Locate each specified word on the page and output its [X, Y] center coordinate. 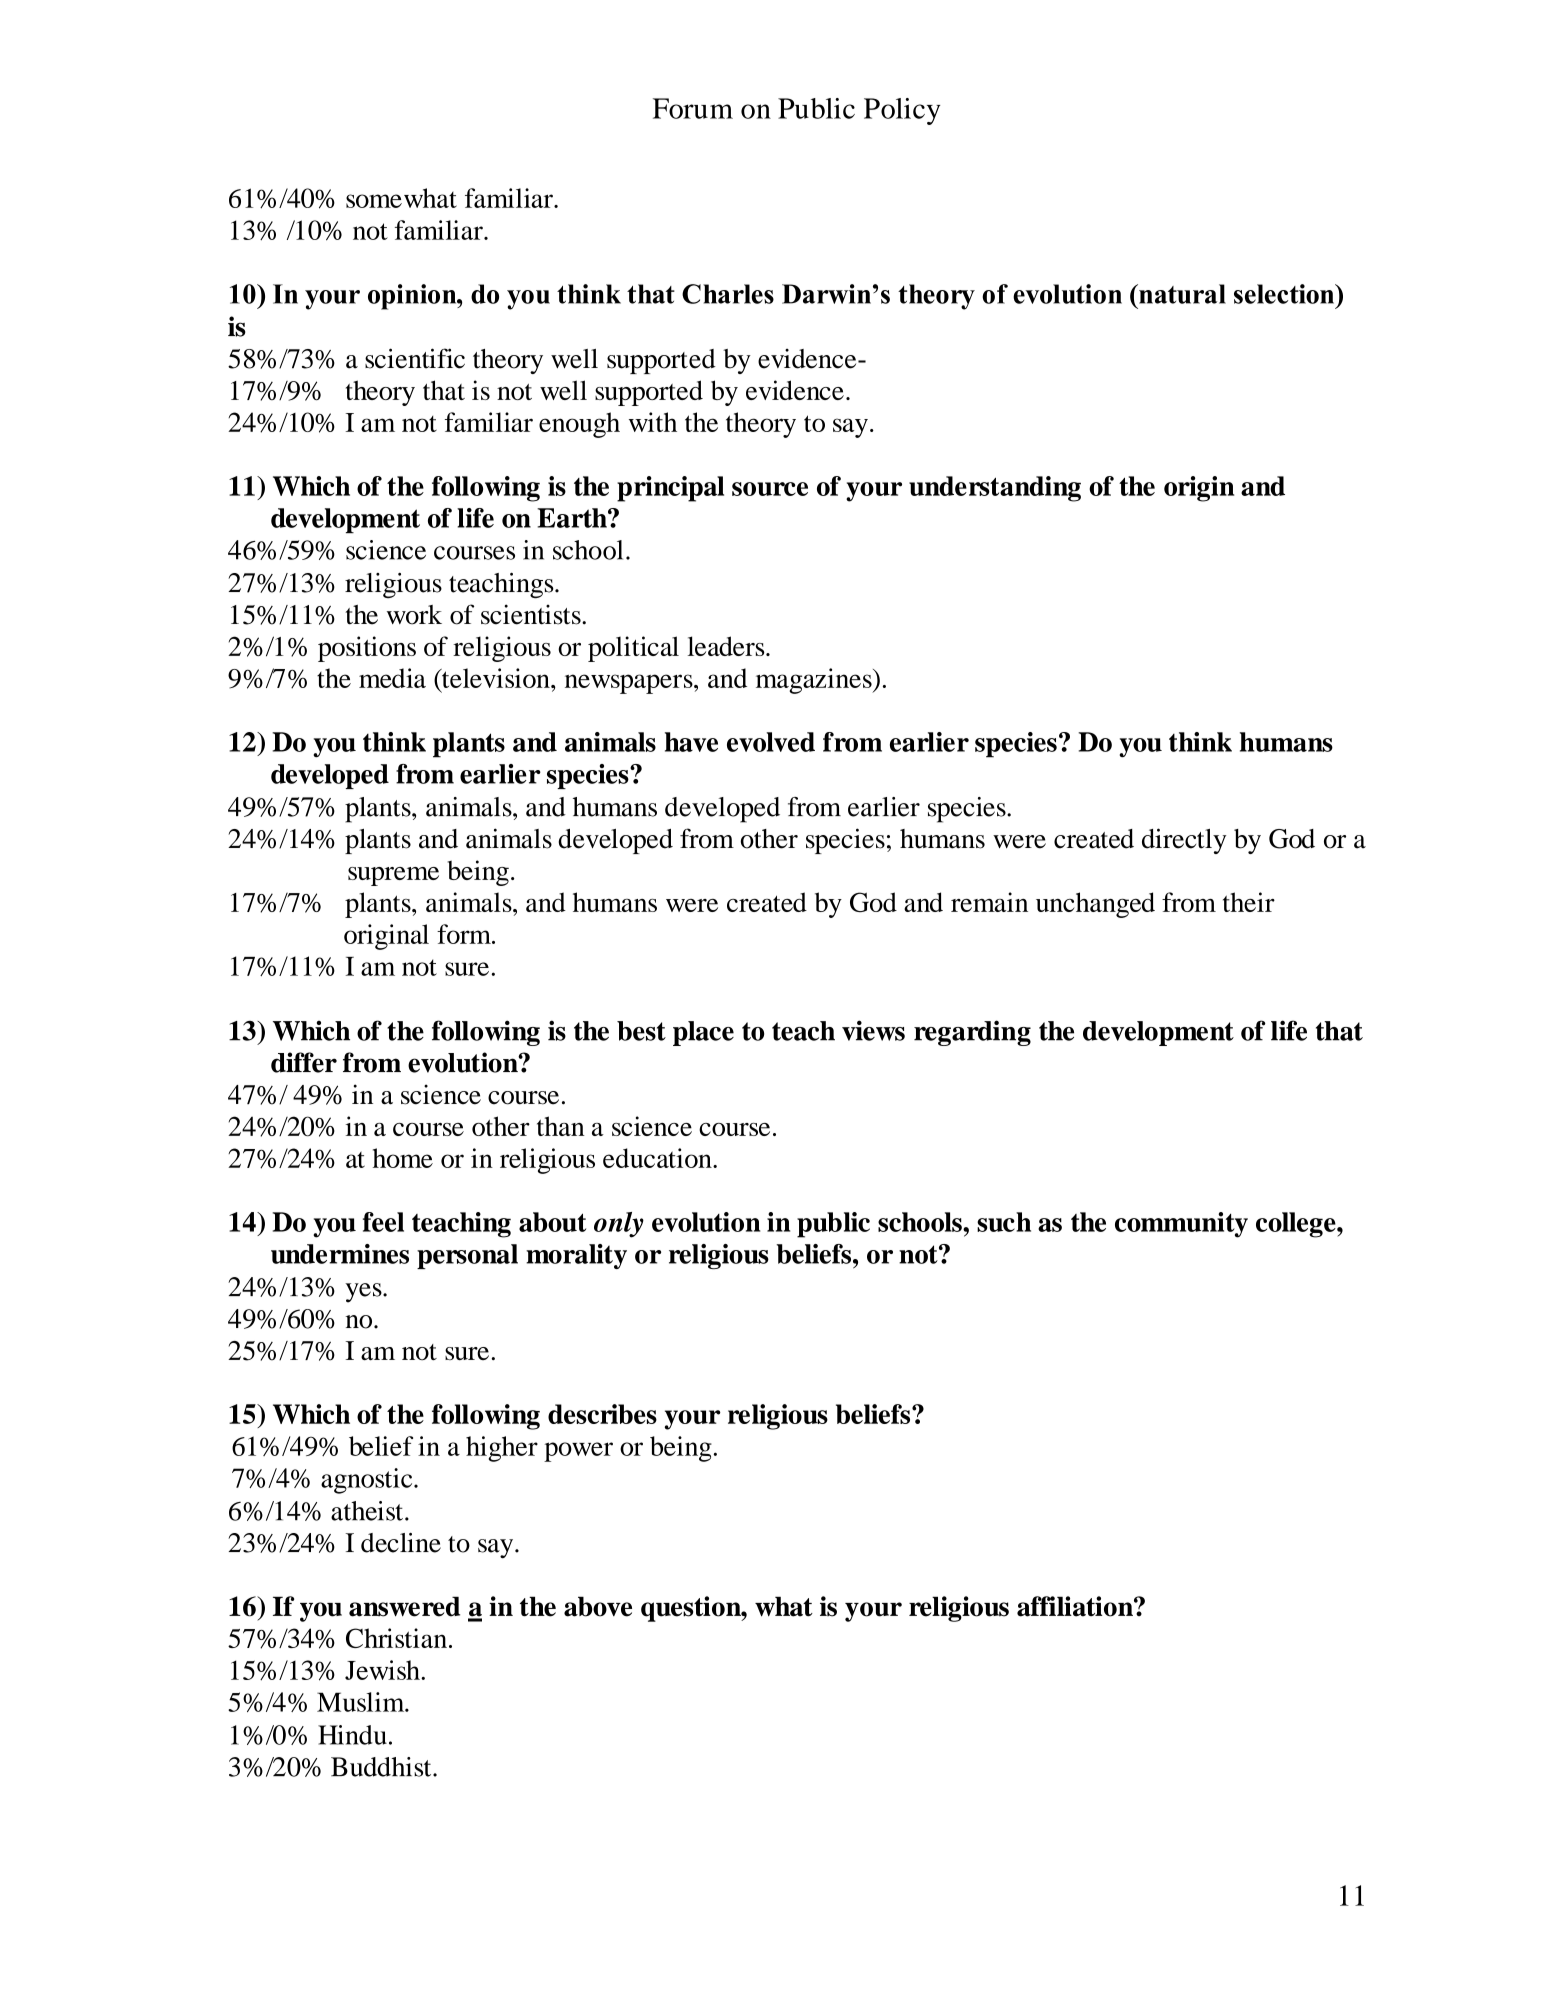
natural [1181, 294]
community [1181, 1225]
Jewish [383, 1670]
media [392, 678]
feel [383, 1222]
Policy [902, 111]
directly [1184, 841]
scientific [415, 358]
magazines [815, 681]
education [658, 1158]
